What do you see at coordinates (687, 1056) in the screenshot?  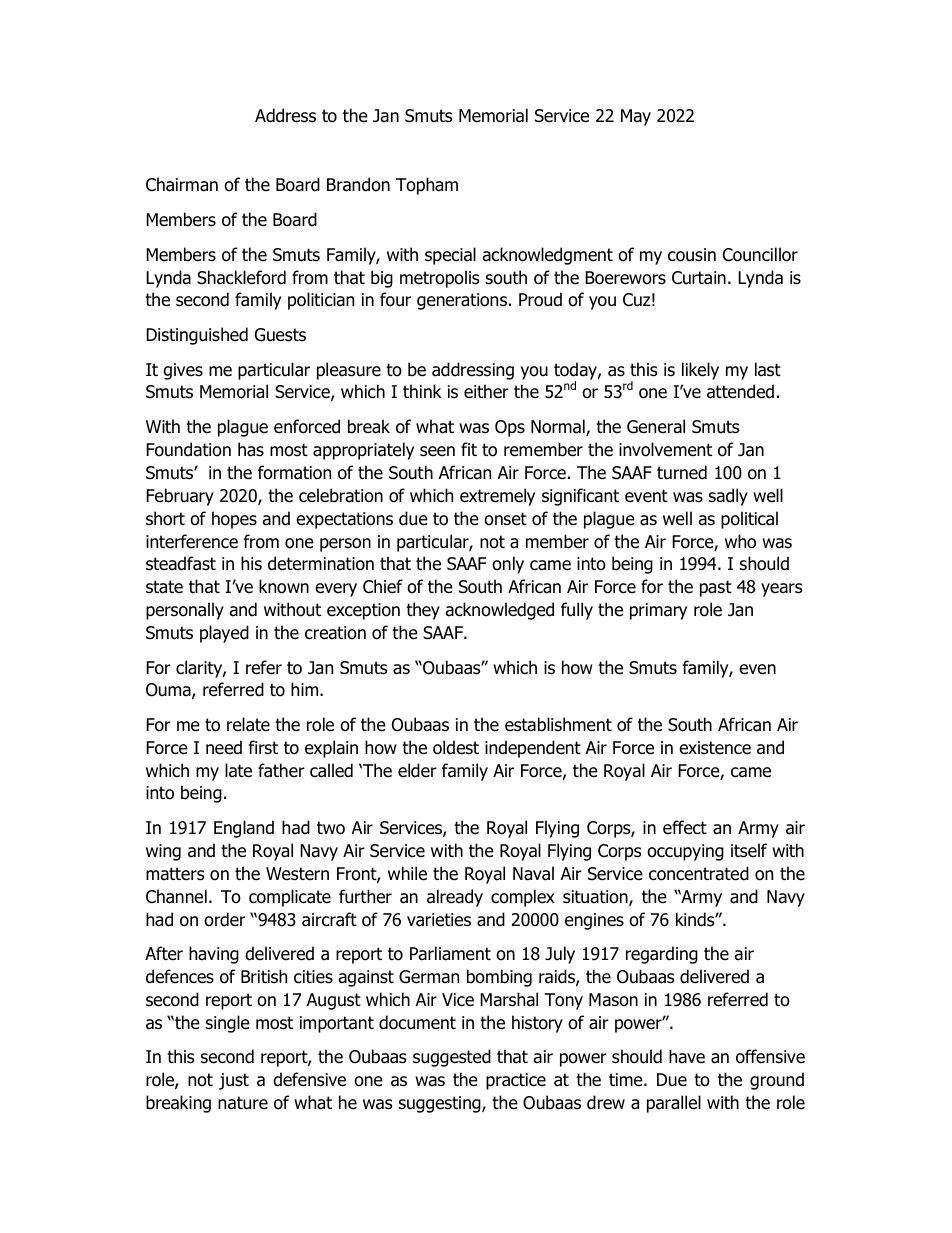 I see `have` at bounding box center [687, 1056].
